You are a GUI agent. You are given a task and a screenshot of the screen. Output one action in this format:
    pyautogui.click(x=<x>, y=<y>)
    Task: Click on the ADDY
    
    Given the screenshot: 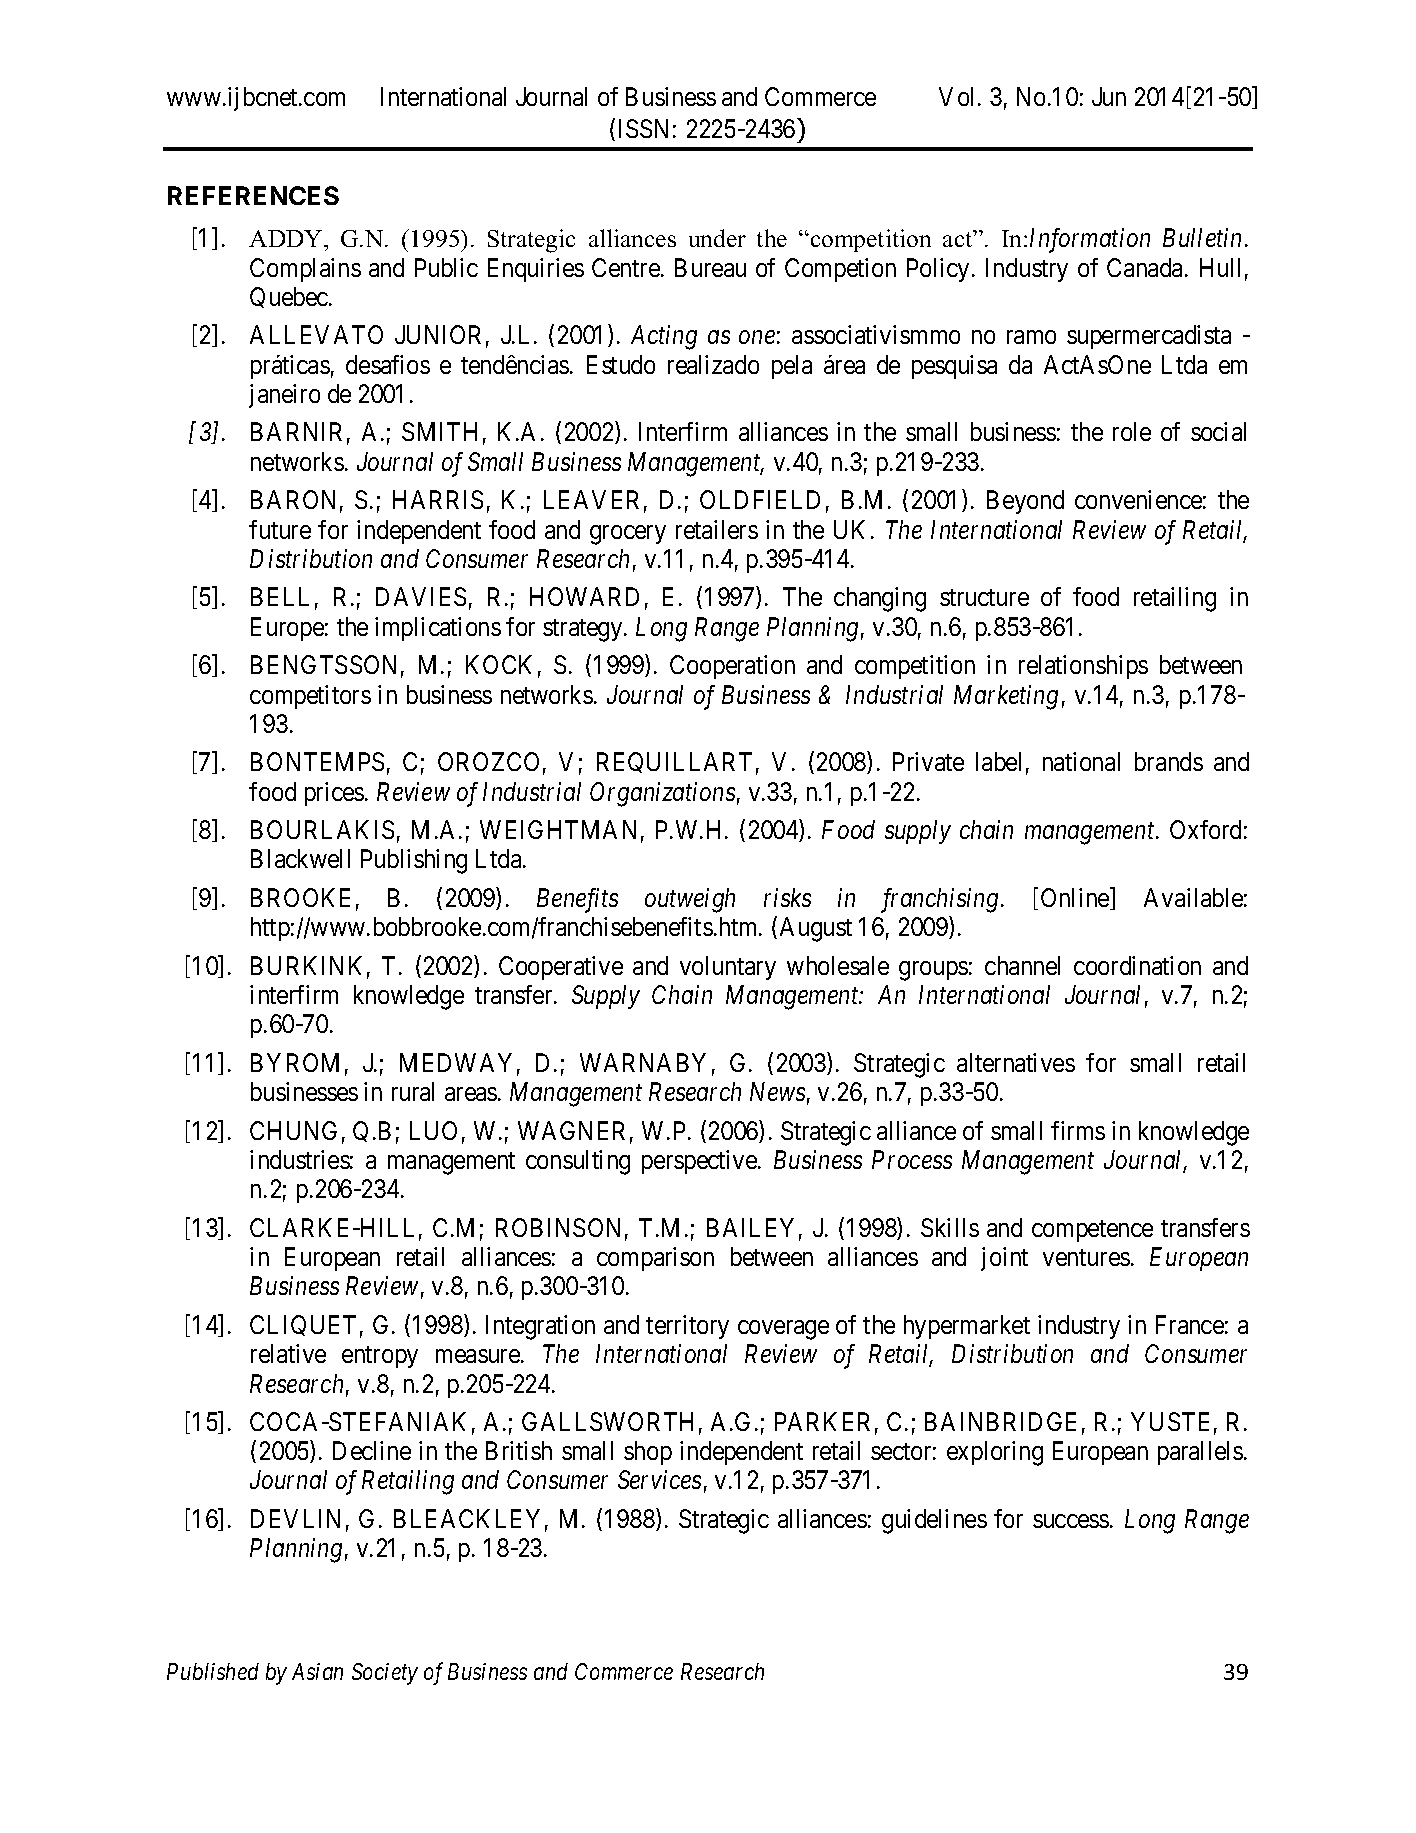 What is the action you would take?
    pyautogui.click(x=287, y=238)
